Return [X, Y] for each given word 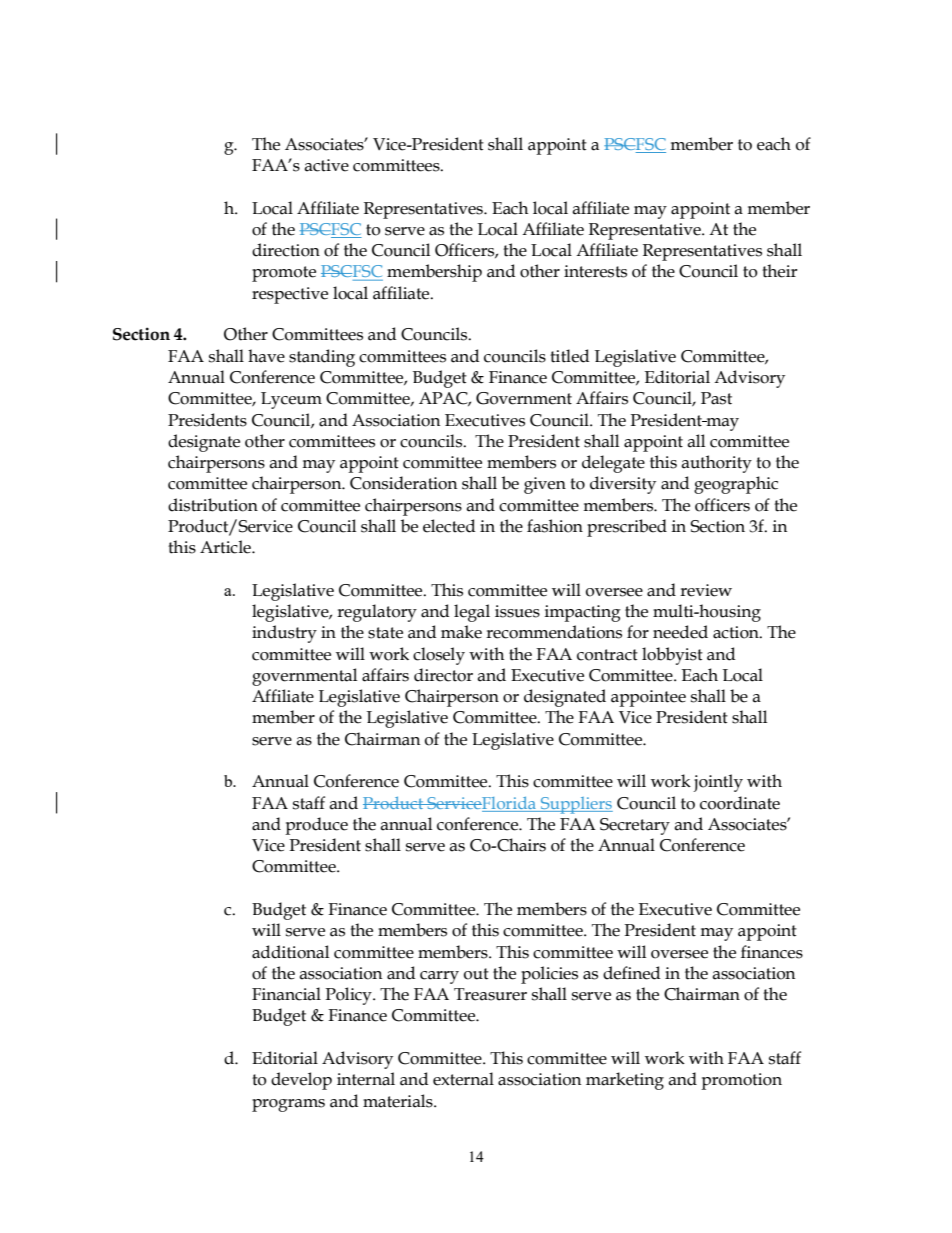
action [737, 632]
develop [301, 1081]
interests [595, 271]
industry [284, 634]
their [779, 271]
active [326, 165]
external [463, 1079]
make [461, 632]
